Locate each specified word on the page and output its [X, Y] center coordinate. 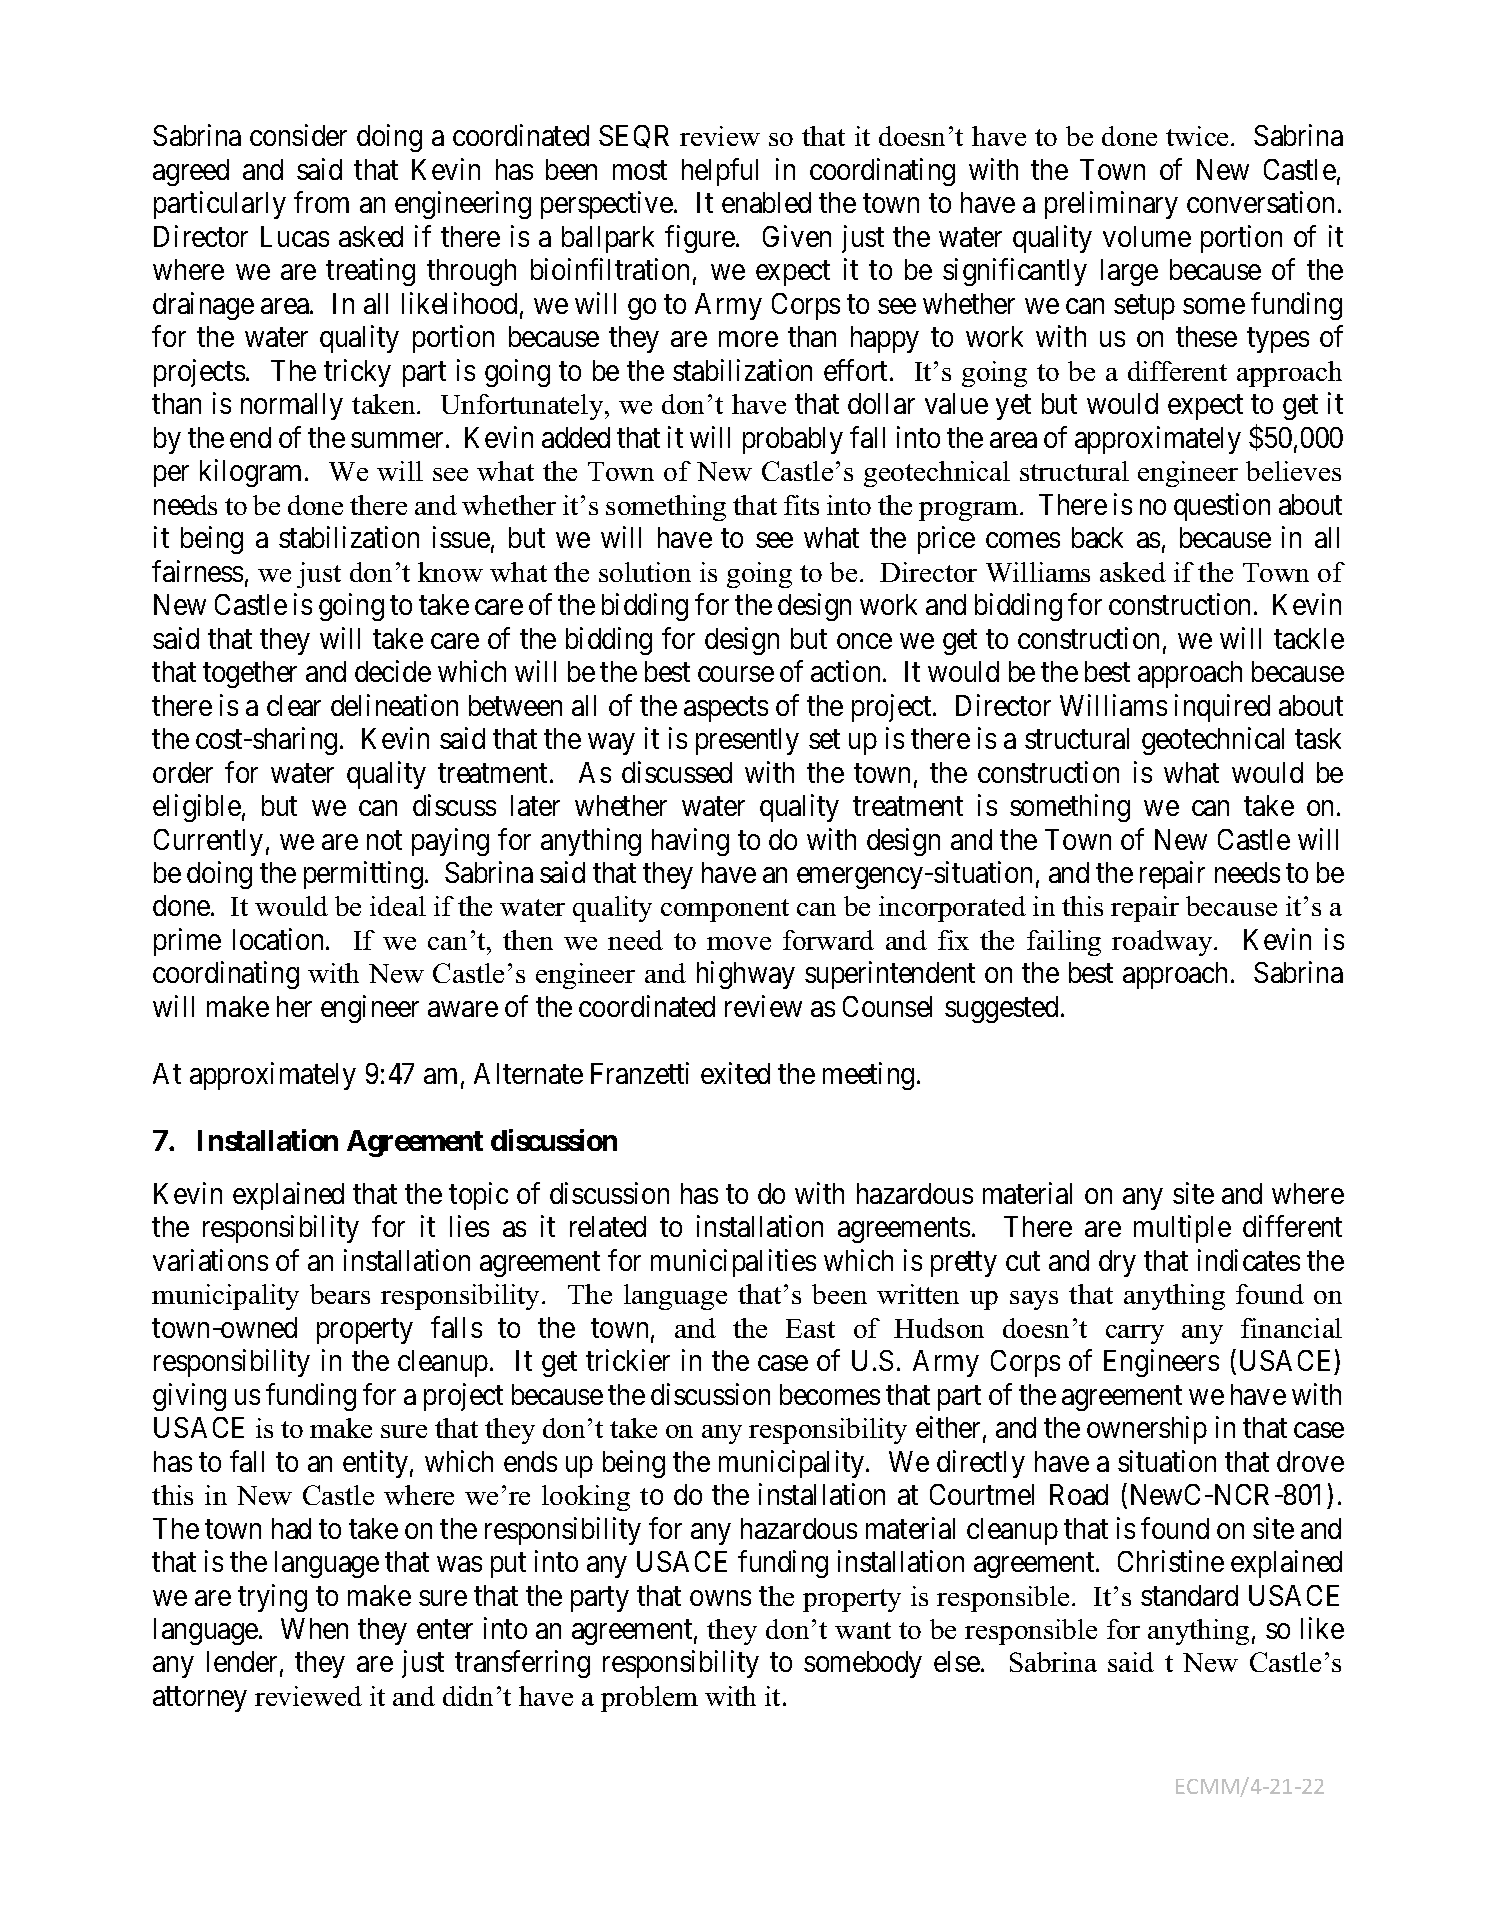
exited [735, 1073]
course [736, 674]
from [321, 202]
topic [478, 1196]
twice [1197, 136]
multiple [1182, 1229]
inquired [1222, 708]
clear [294, 705]
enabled [766, 202]
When [314, 1628]
